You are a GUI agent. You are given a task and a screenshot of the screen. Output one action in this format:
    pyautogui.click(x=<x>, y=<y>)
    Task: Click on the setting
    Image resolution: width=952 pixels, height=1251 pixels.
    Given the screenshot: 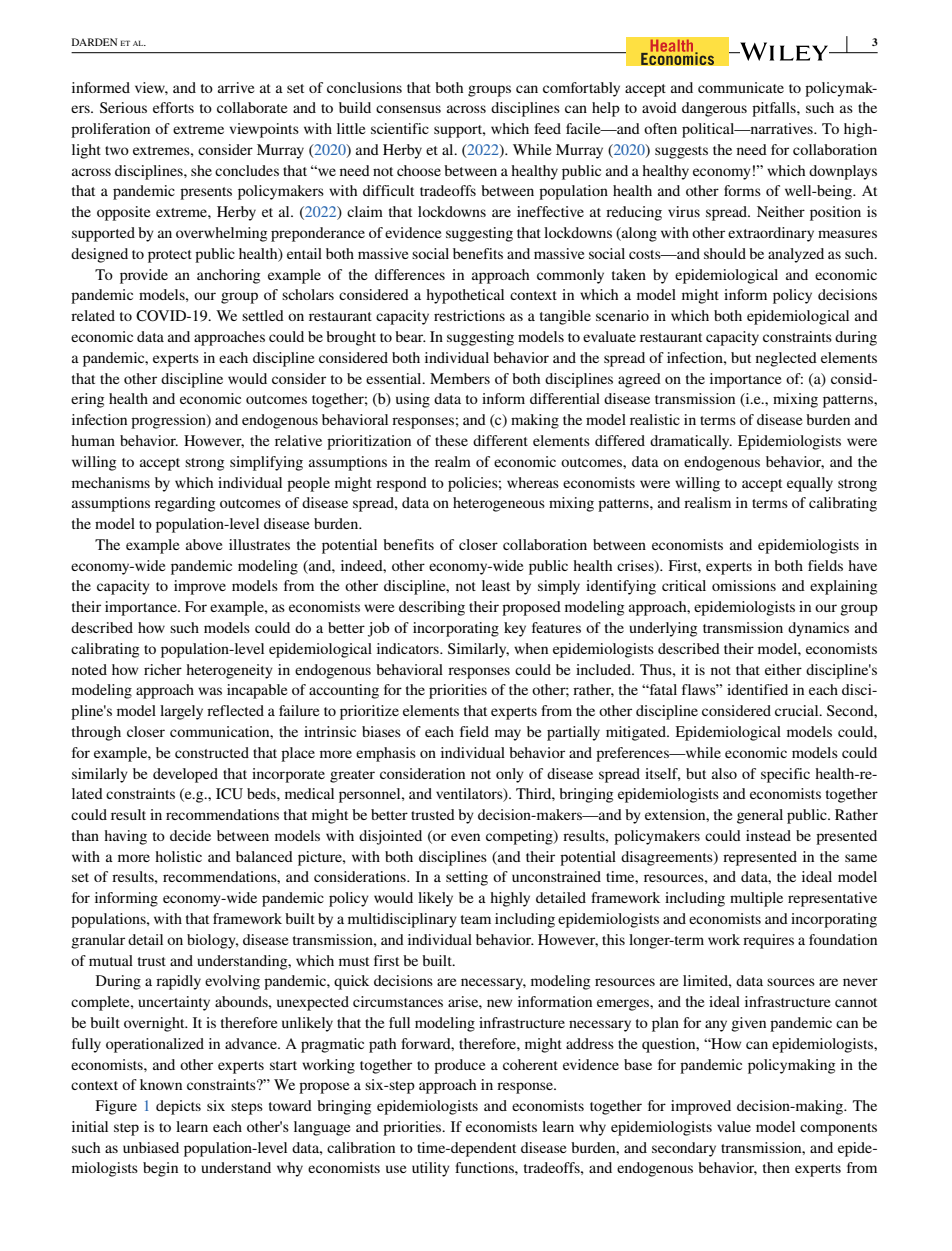 What is the action you would take?
    pyautogui.click(x=467, y=878)
